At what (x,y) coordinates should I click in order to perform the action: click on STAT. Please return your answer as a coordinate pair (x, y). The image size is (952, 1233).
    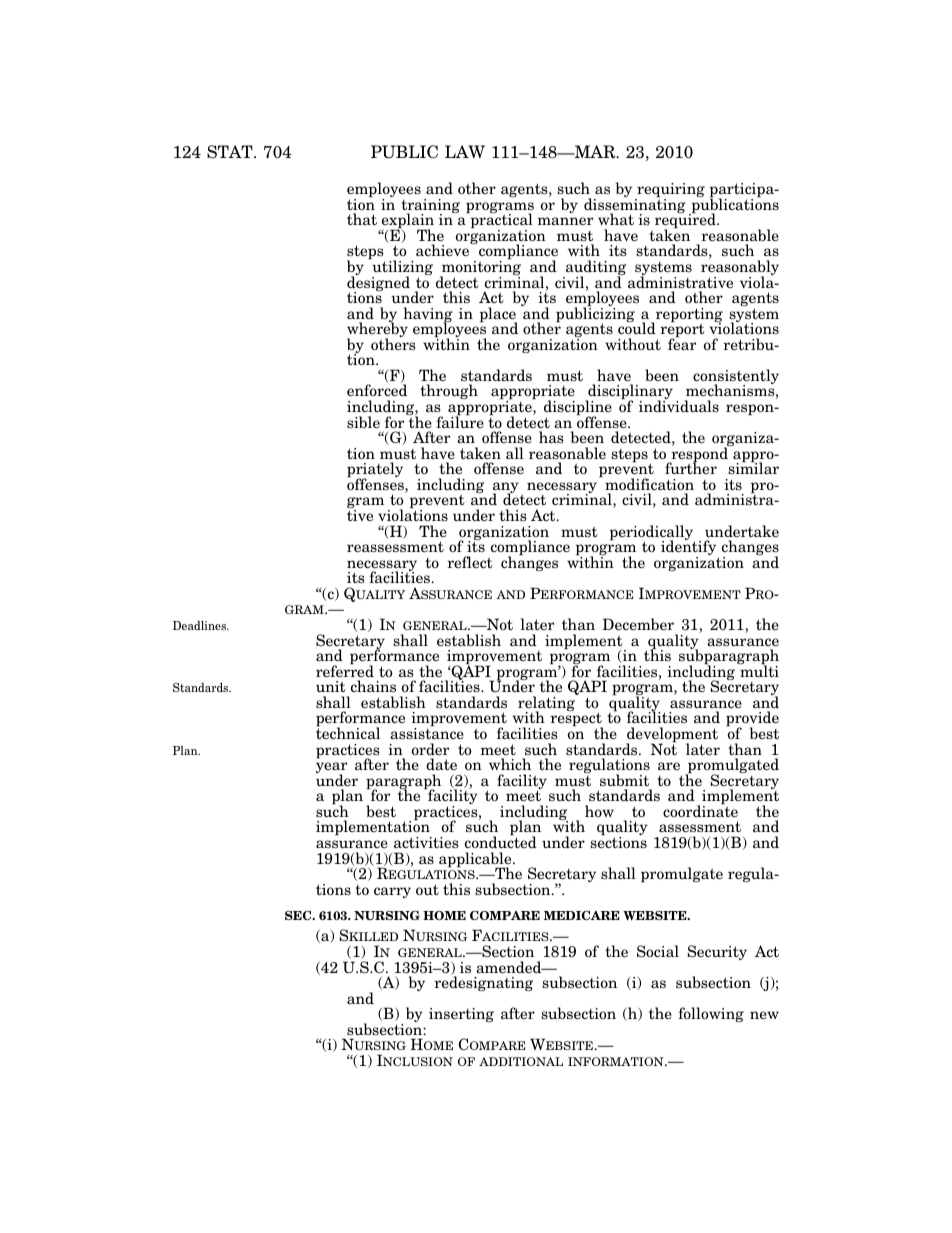
    Looking at the image, I should click on (231, 152).
